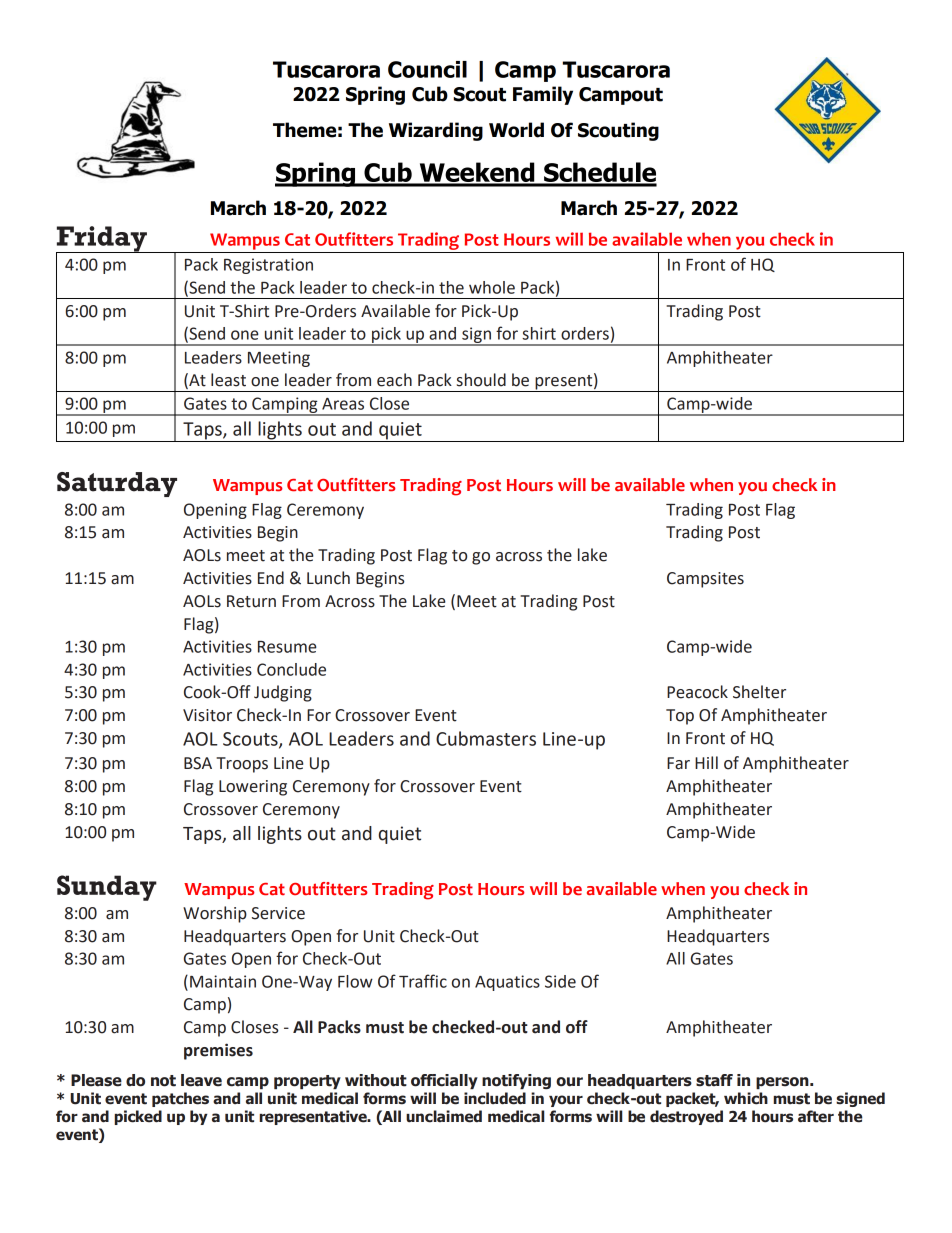  What do you see at coordinates (251, 601) in the page?
I see `Return` at bounding box center [251, 601].
